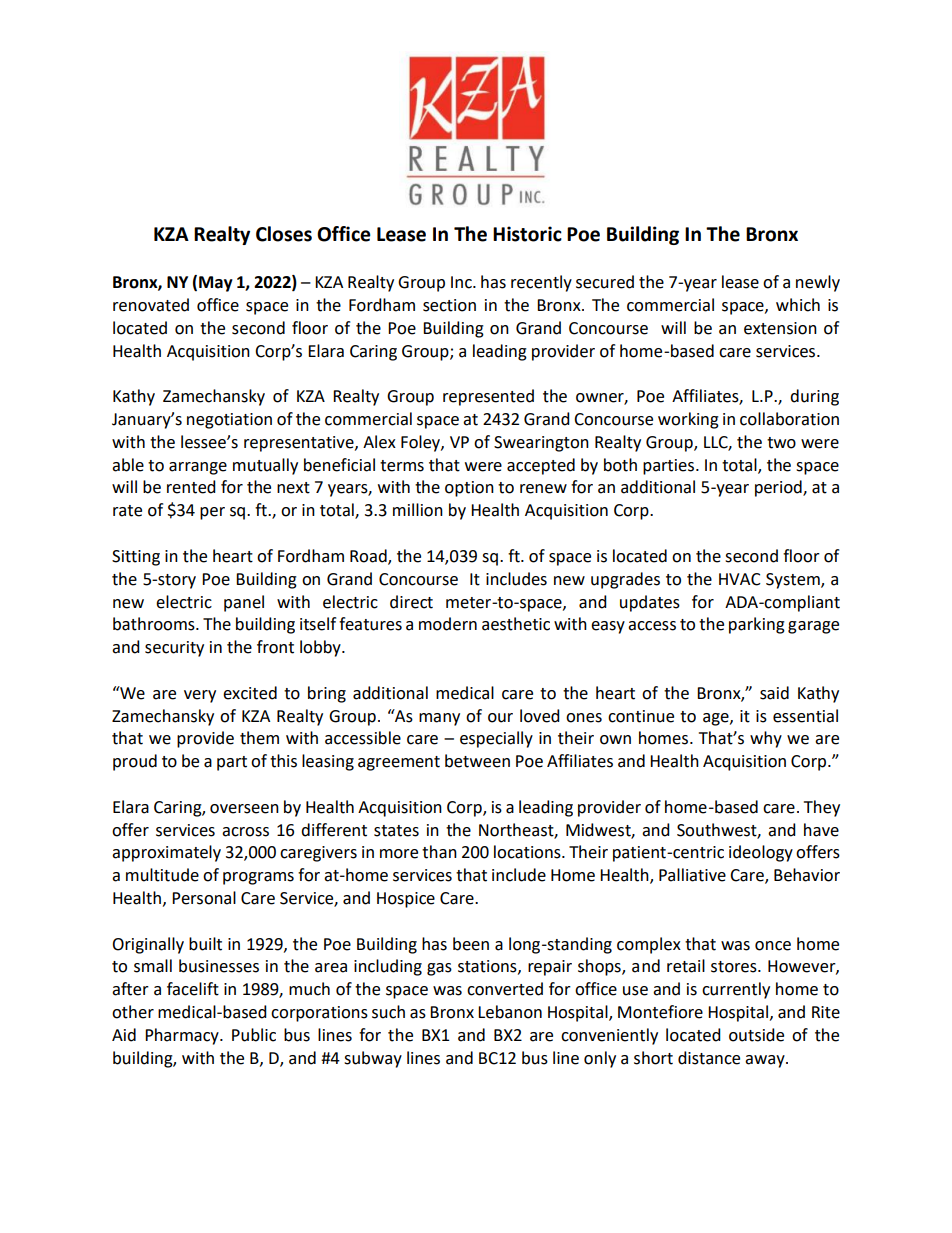 The width and height of the screenshot is (952, 1233). What do you see at coordinates (229, 421) in the screenshot?
I see `negotiation` at bounding box center [229, 421].
